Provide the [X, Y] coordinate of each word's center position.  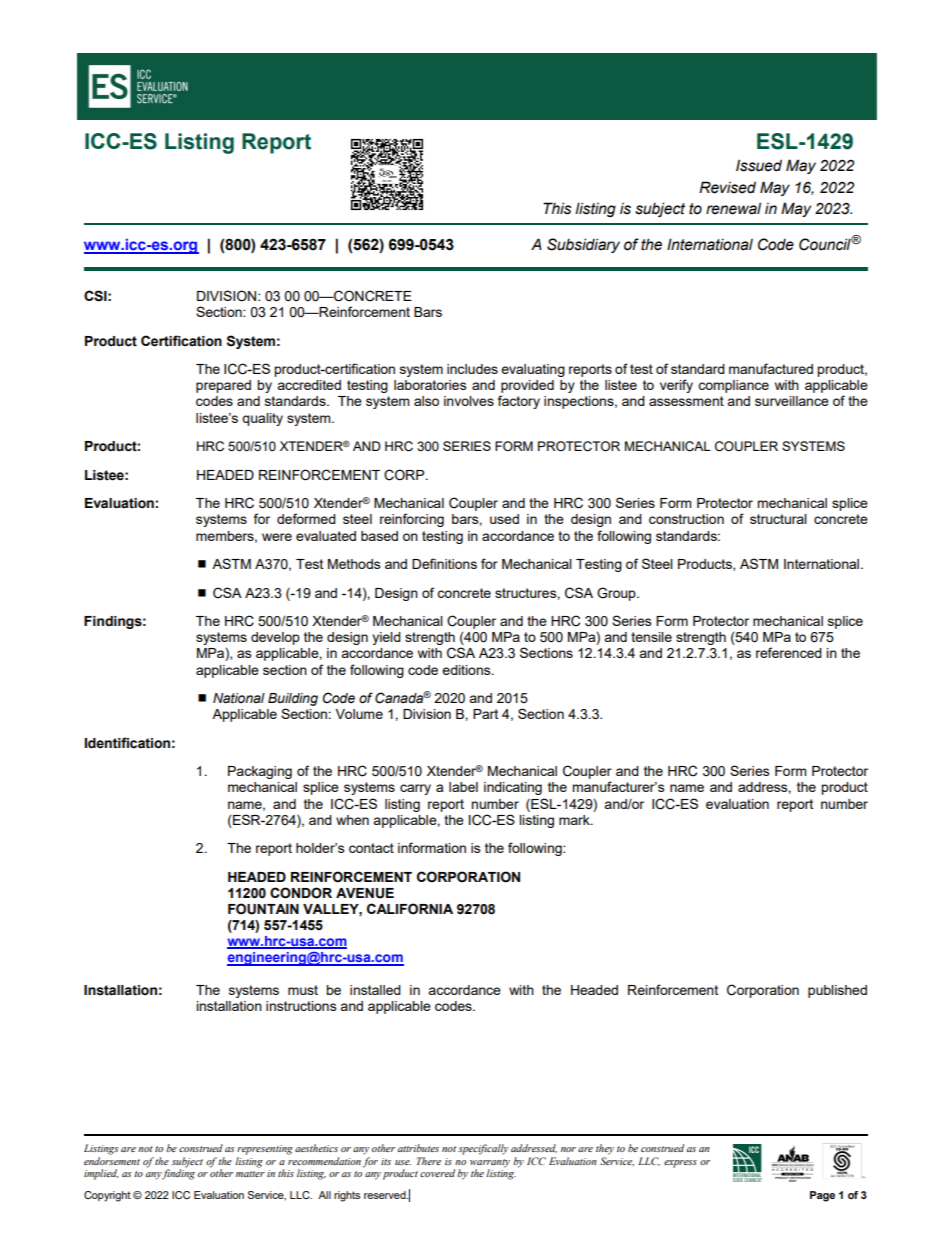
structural [778, 519]
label [463, 787]
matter [250, 1174]
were [277, 537]
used [504, 519]
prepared [223, 386]
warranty [490, 1164]
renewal [733, 208]
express [680, 1164]
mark [575, 820]
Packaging [260, 772]
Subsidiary [583, 245]
